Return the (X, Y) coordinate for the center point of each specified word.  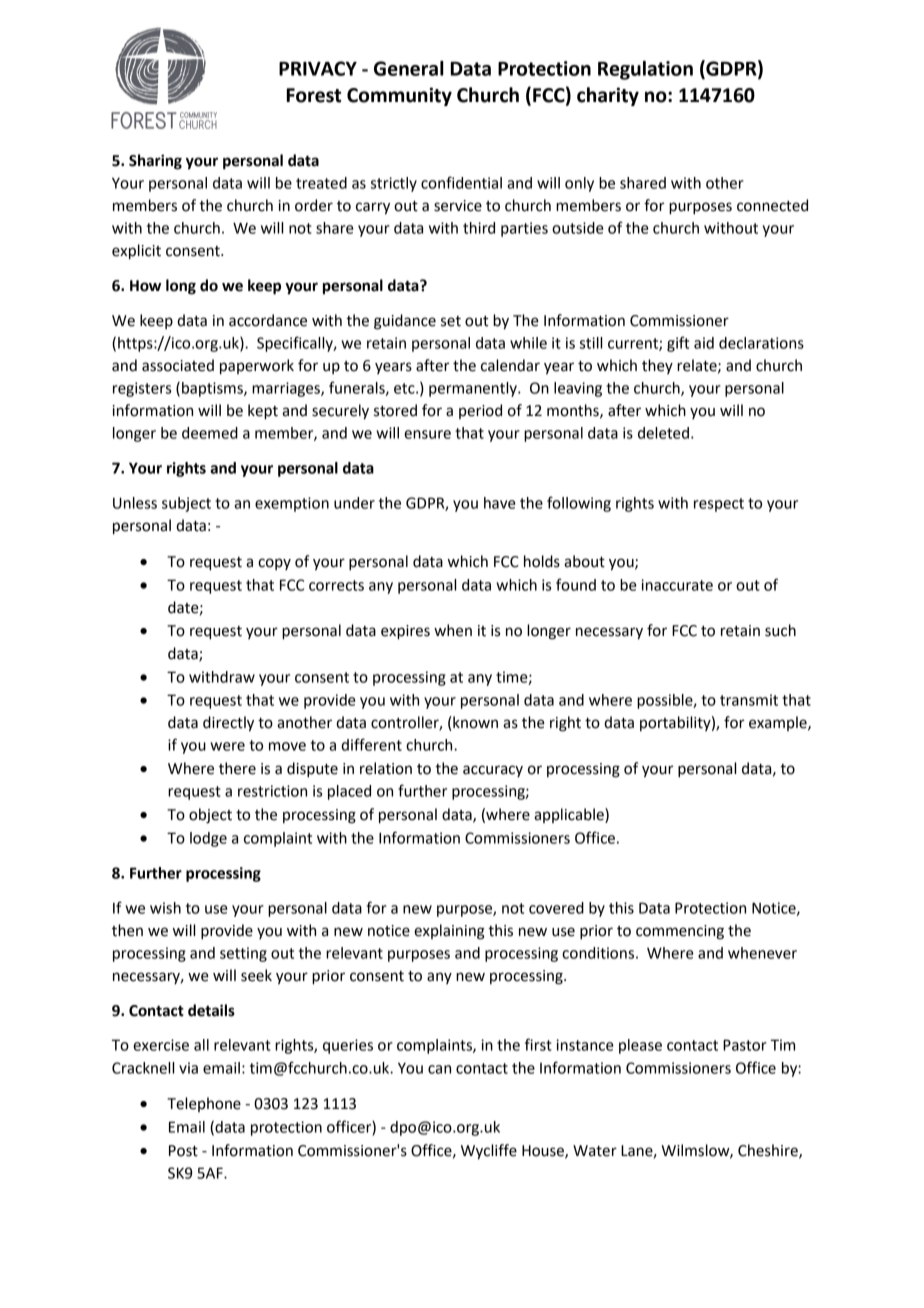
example (779, 723)
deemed (210, 433)
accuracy (493, 771)
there (237, 768)
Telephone (204, 1104)
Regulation (645, 70)
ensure (427, 434)
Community (399, 96)
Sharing (155, 162)
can (439, 1069)
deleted (663, 433)
